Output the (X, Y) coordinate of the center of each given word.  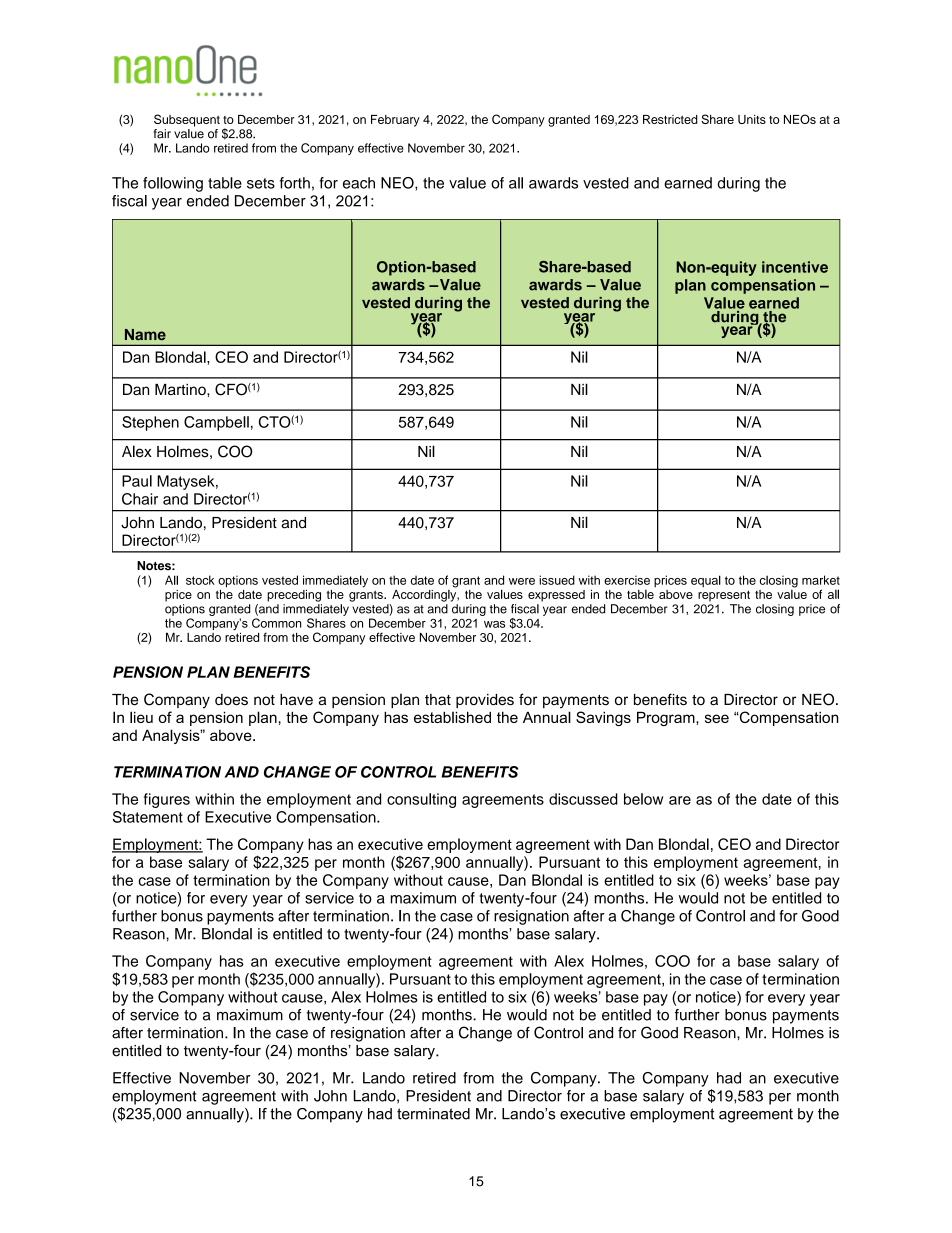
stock (200, 580)
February (395, 121)
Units (752, 119)
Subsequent (187, 120)
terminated (433, 1114)
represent (724, 596)
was (494, 624)
